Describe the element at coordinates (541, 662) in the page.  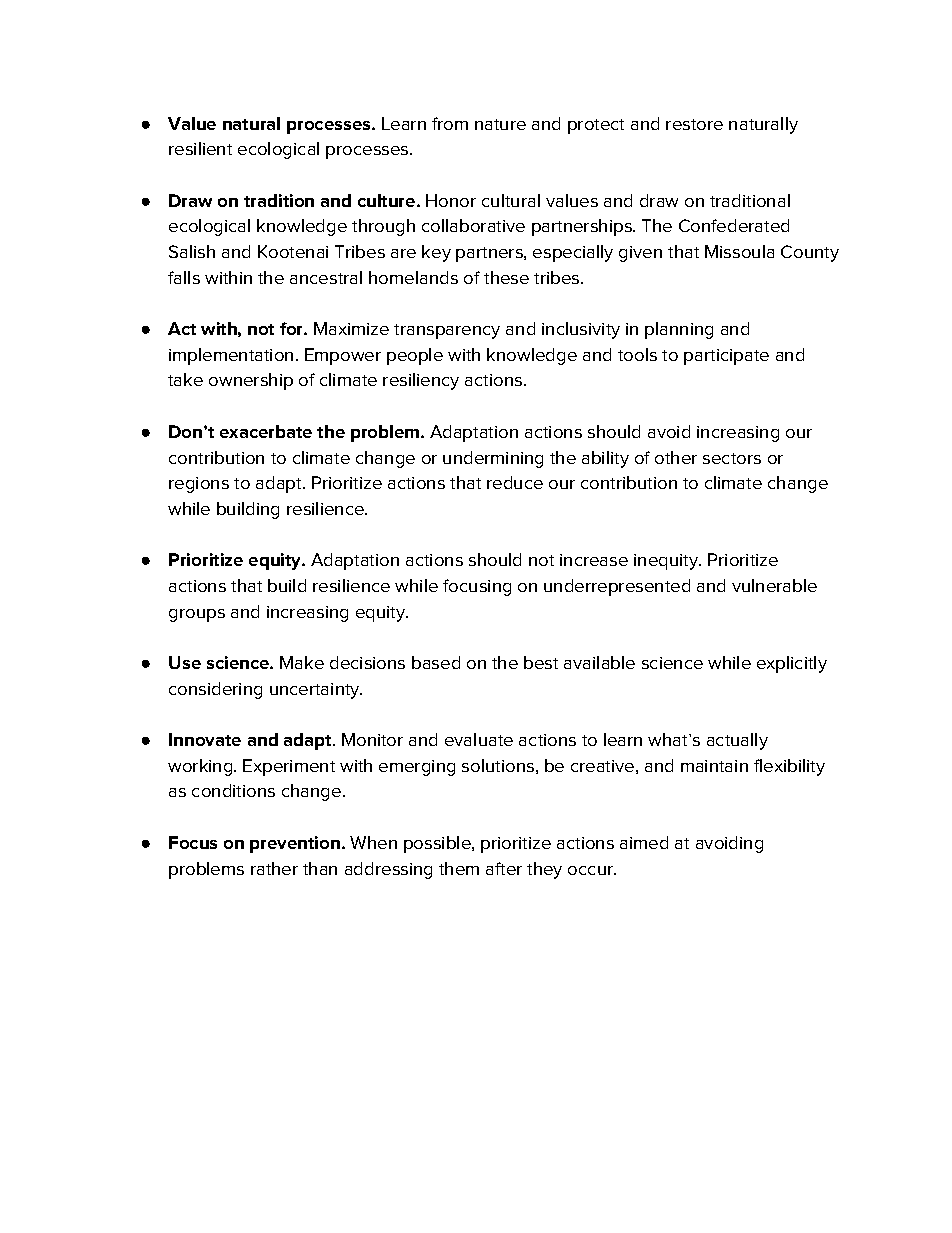
I see `best` at that location.
